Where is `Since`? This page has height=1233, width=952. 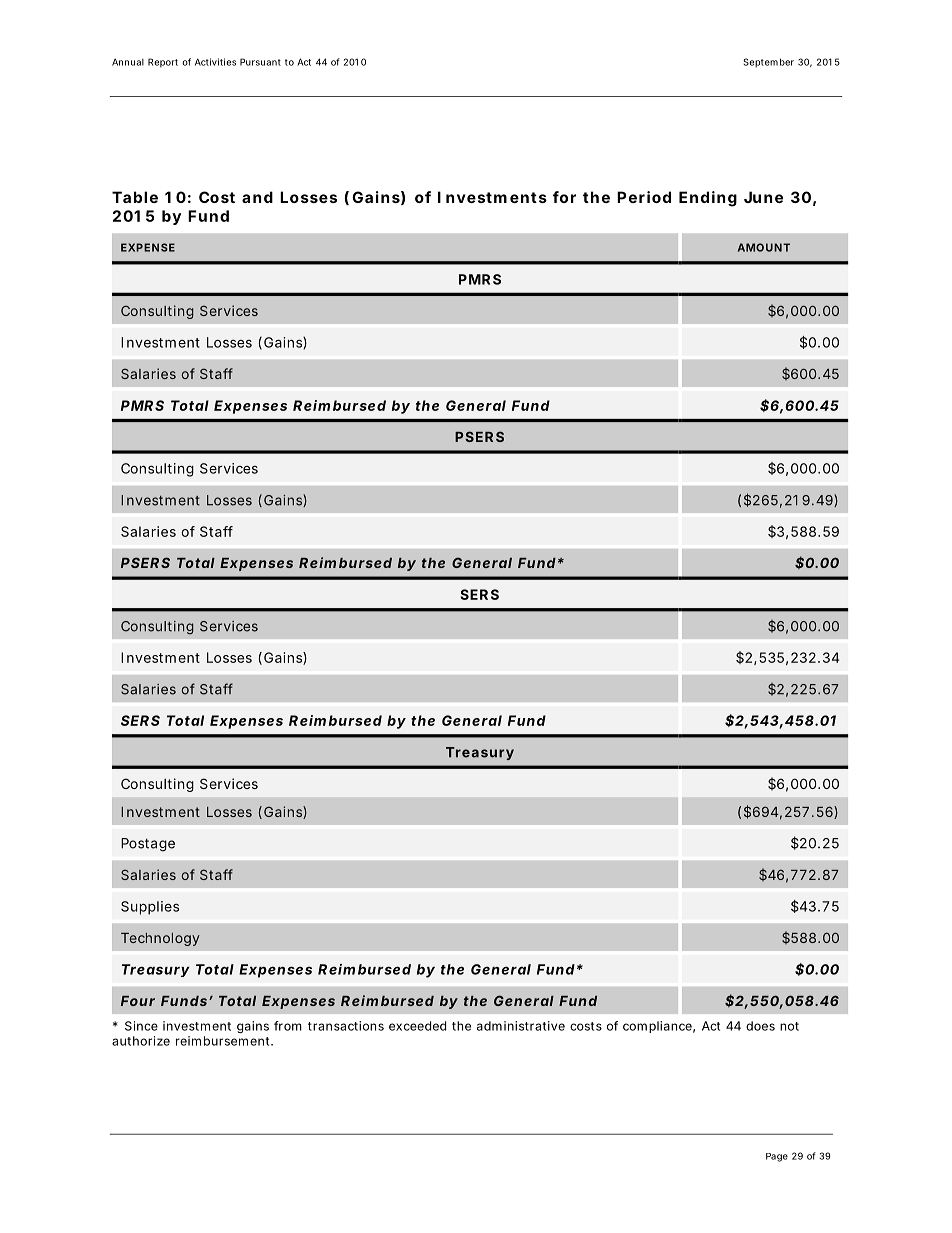
Since is located at coordinates (141, 1026).
